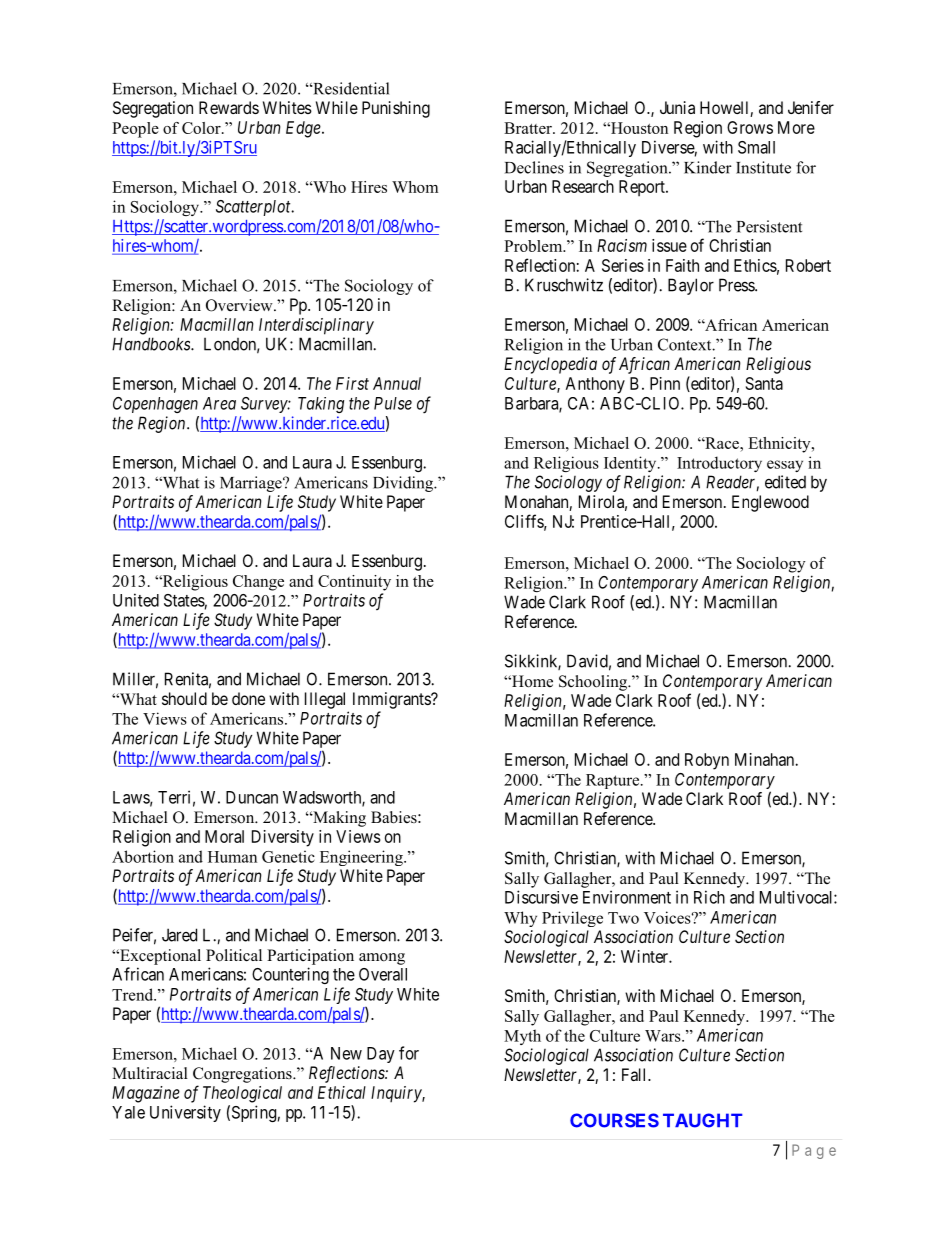 The image size is (952, 1233). What do you see at coordinates (240, 305) in the screenshot?
I see `Overview` at bounding box center [240, 305].
